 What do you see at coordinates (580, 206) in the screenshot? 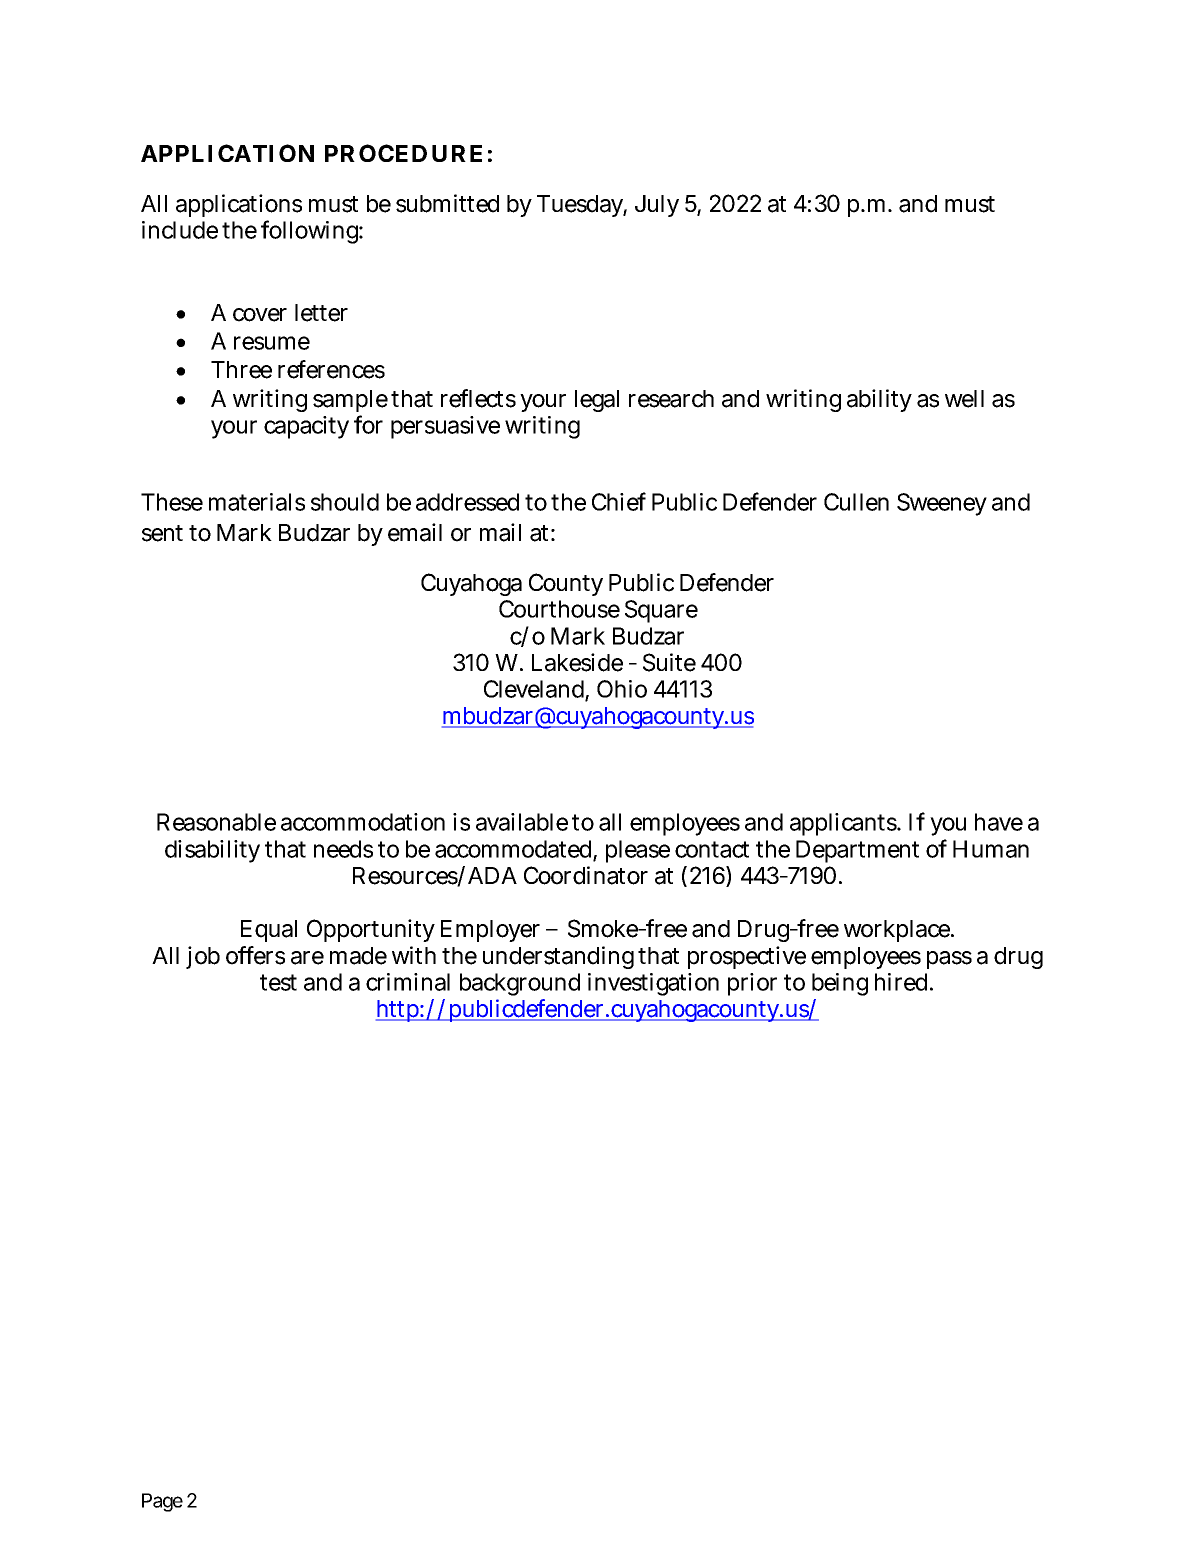
I see `Tuesday` at bounding box center [580, 206].
